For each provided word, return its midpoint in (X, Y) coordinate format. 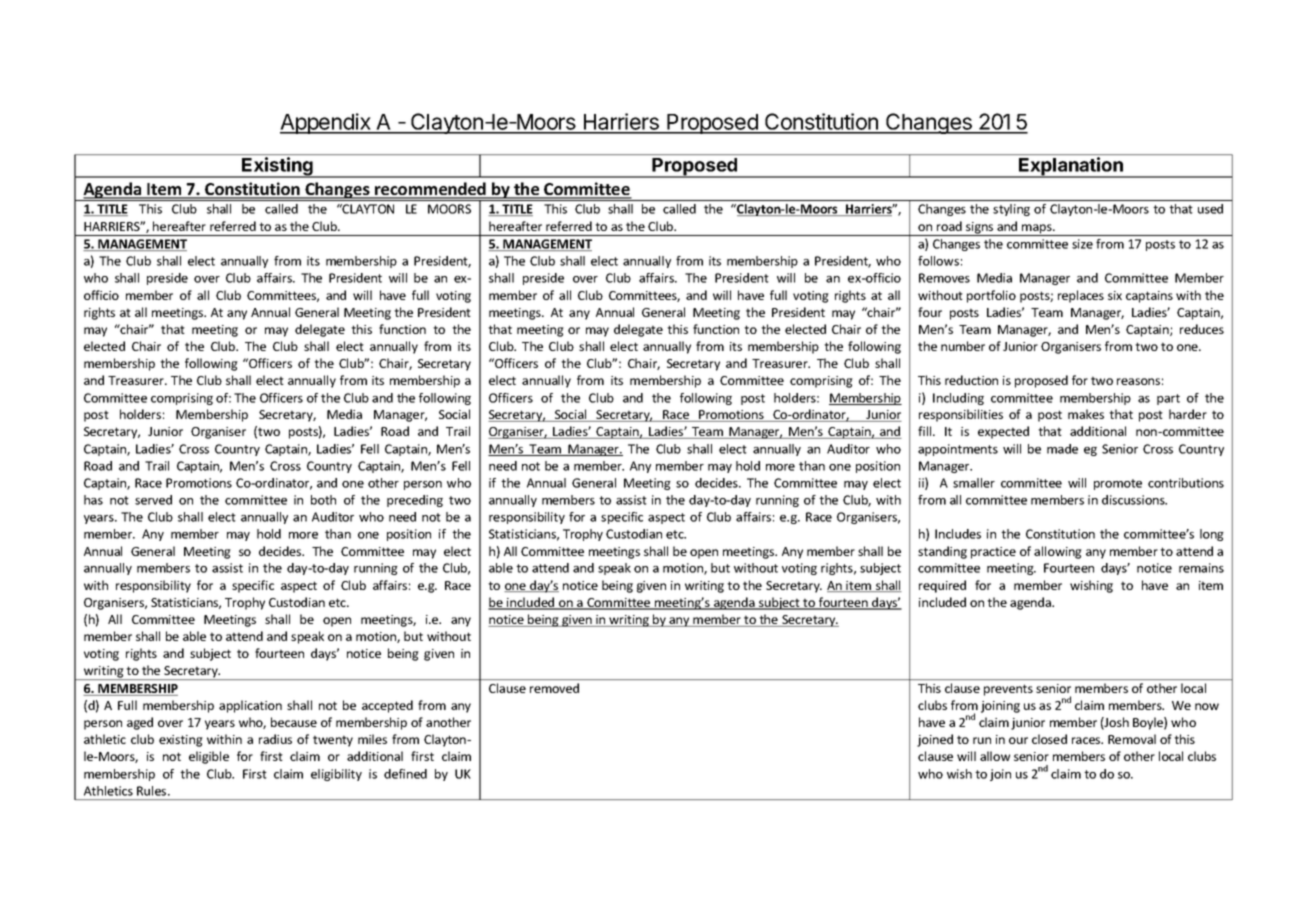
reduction (971, 380)
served (153, 500)
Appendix (326, 123)
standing (942, 552)
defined (405, 774)
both (323, 500)
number (963, 346)
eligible (209, 757)
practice (993, 553)
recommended (430, 190)
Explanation (1071, 167)
